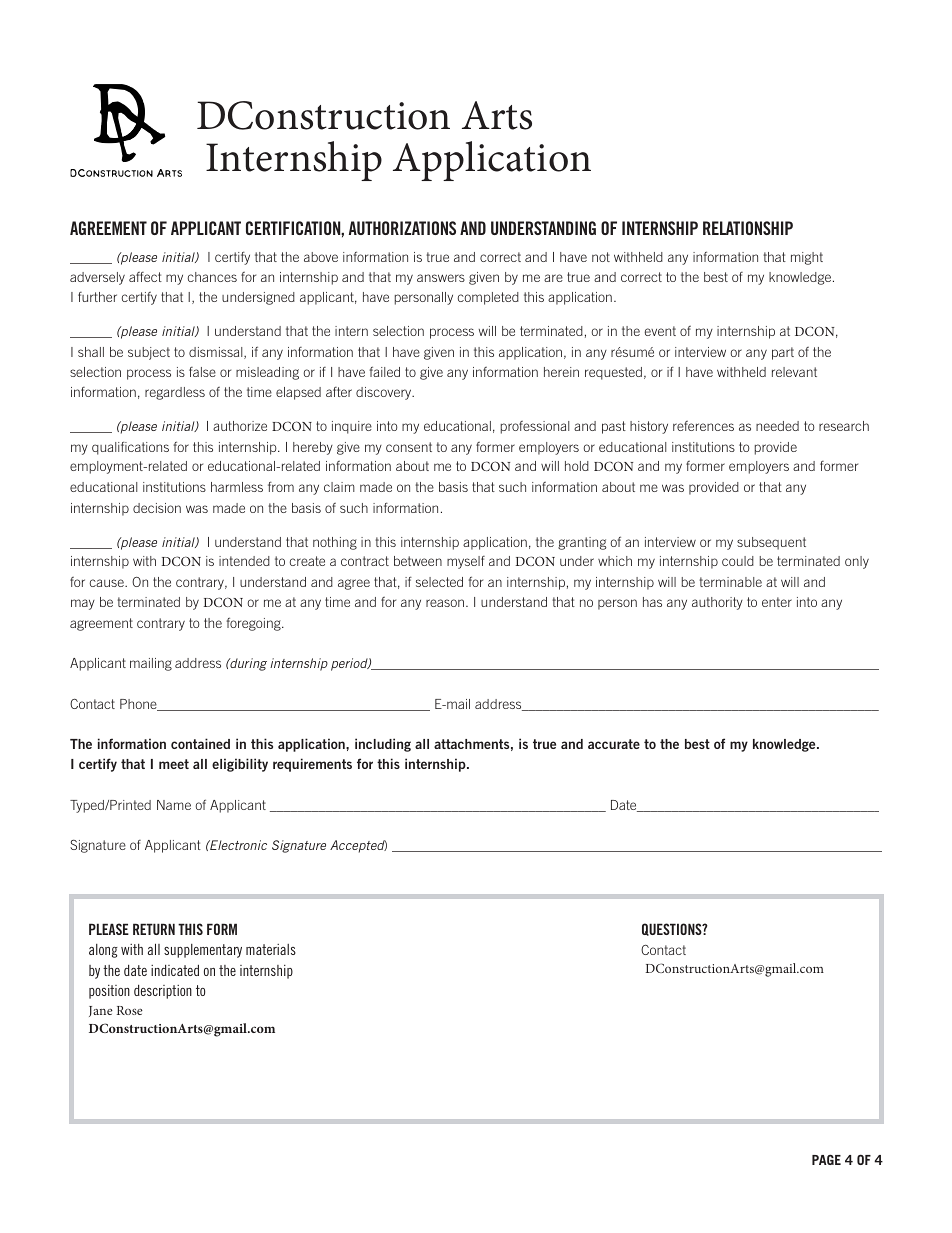  Describe the element at coordinates (383, 745) in the screenshot. I see `including` at that location.
